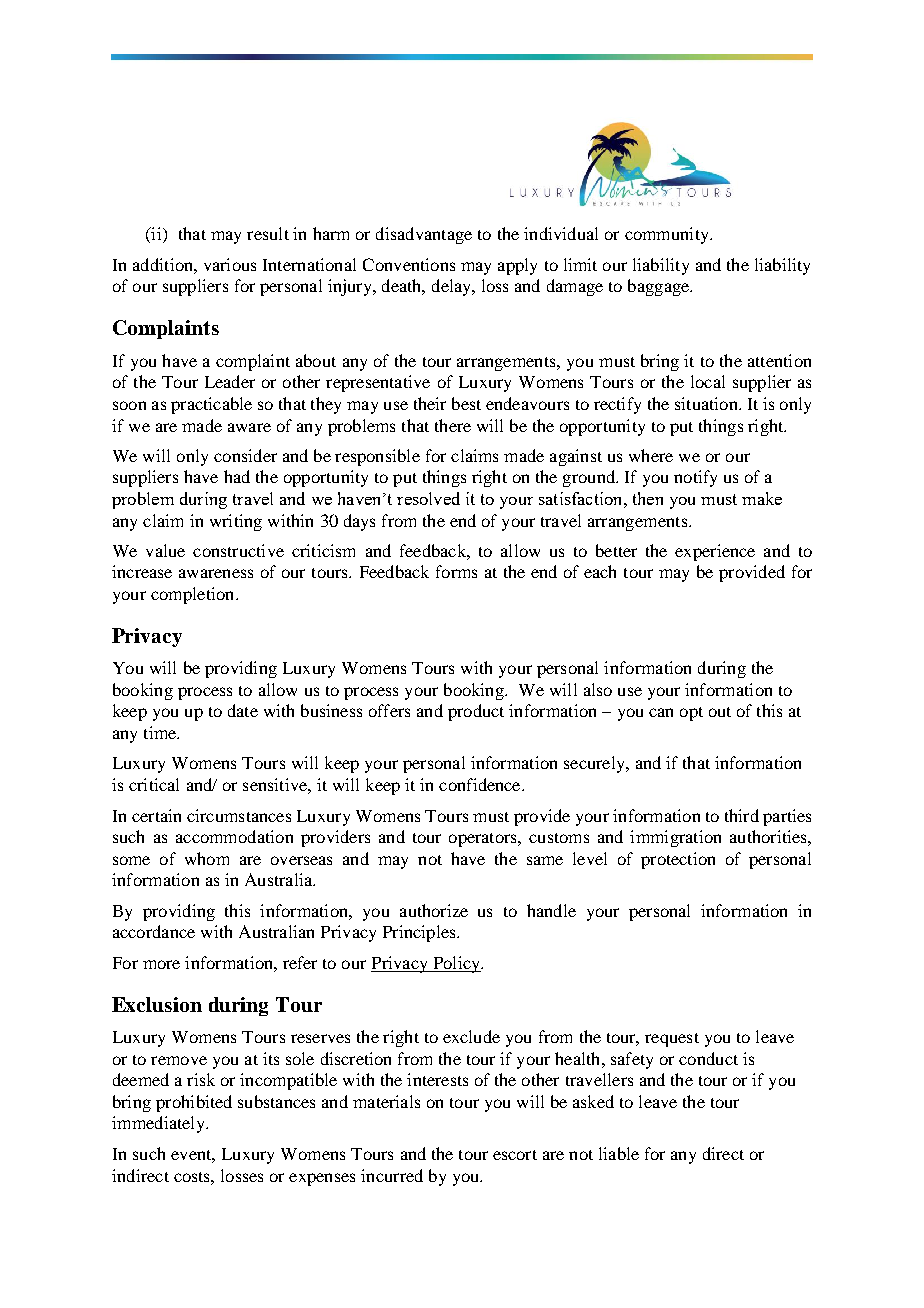  What do you see at coordinates (695, 478) in the document?
I see `notify` at bounding box center [695, 478].
